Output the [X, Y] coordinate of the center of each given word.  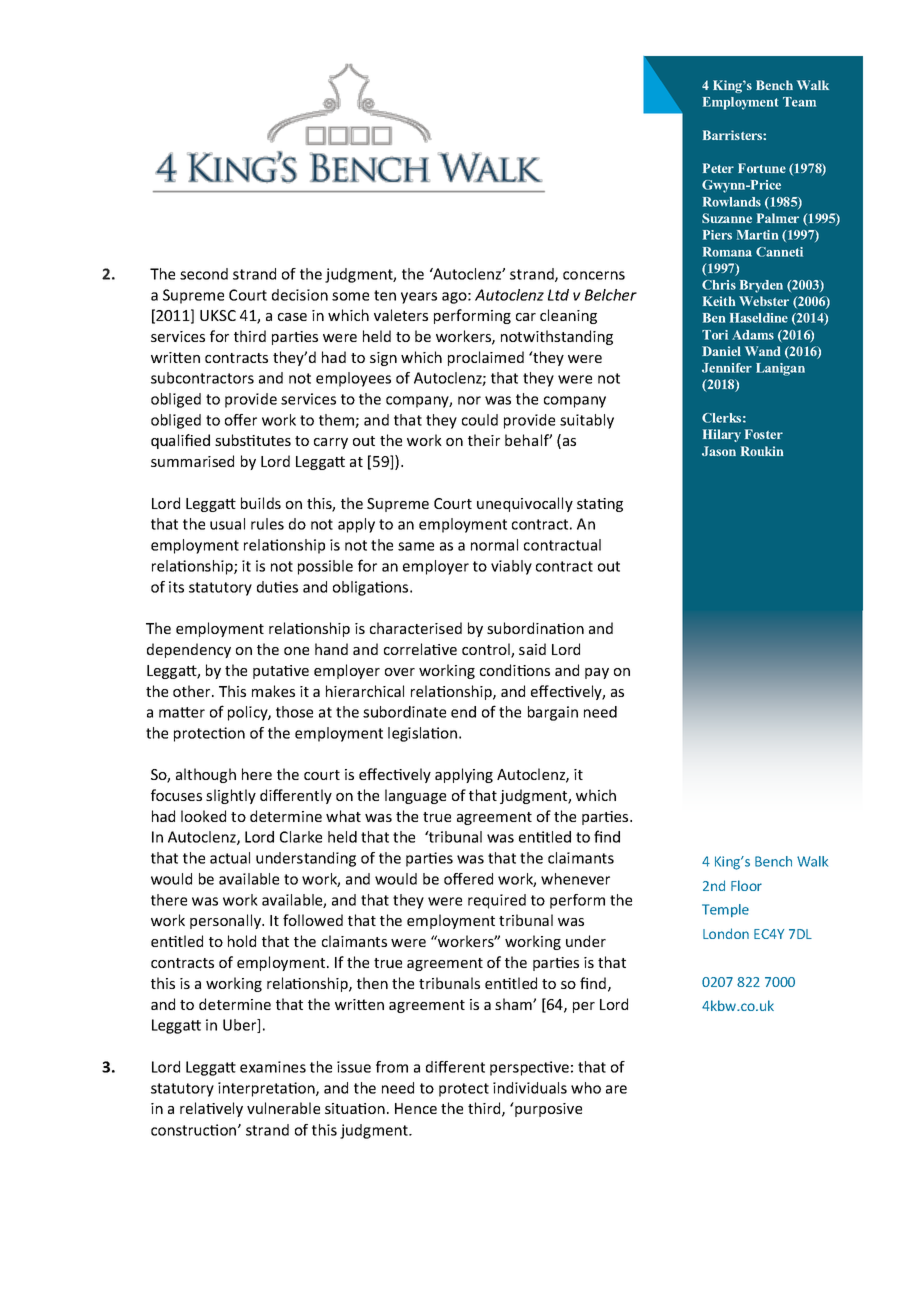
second [204, 274]
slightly [231, 796]
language [415, 796]
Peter [718, 168]
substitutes [253, 440]
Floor [746, 885]
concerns [594, 275]
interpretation [267, 1089]
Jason [719, 451]
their [484, 440]
